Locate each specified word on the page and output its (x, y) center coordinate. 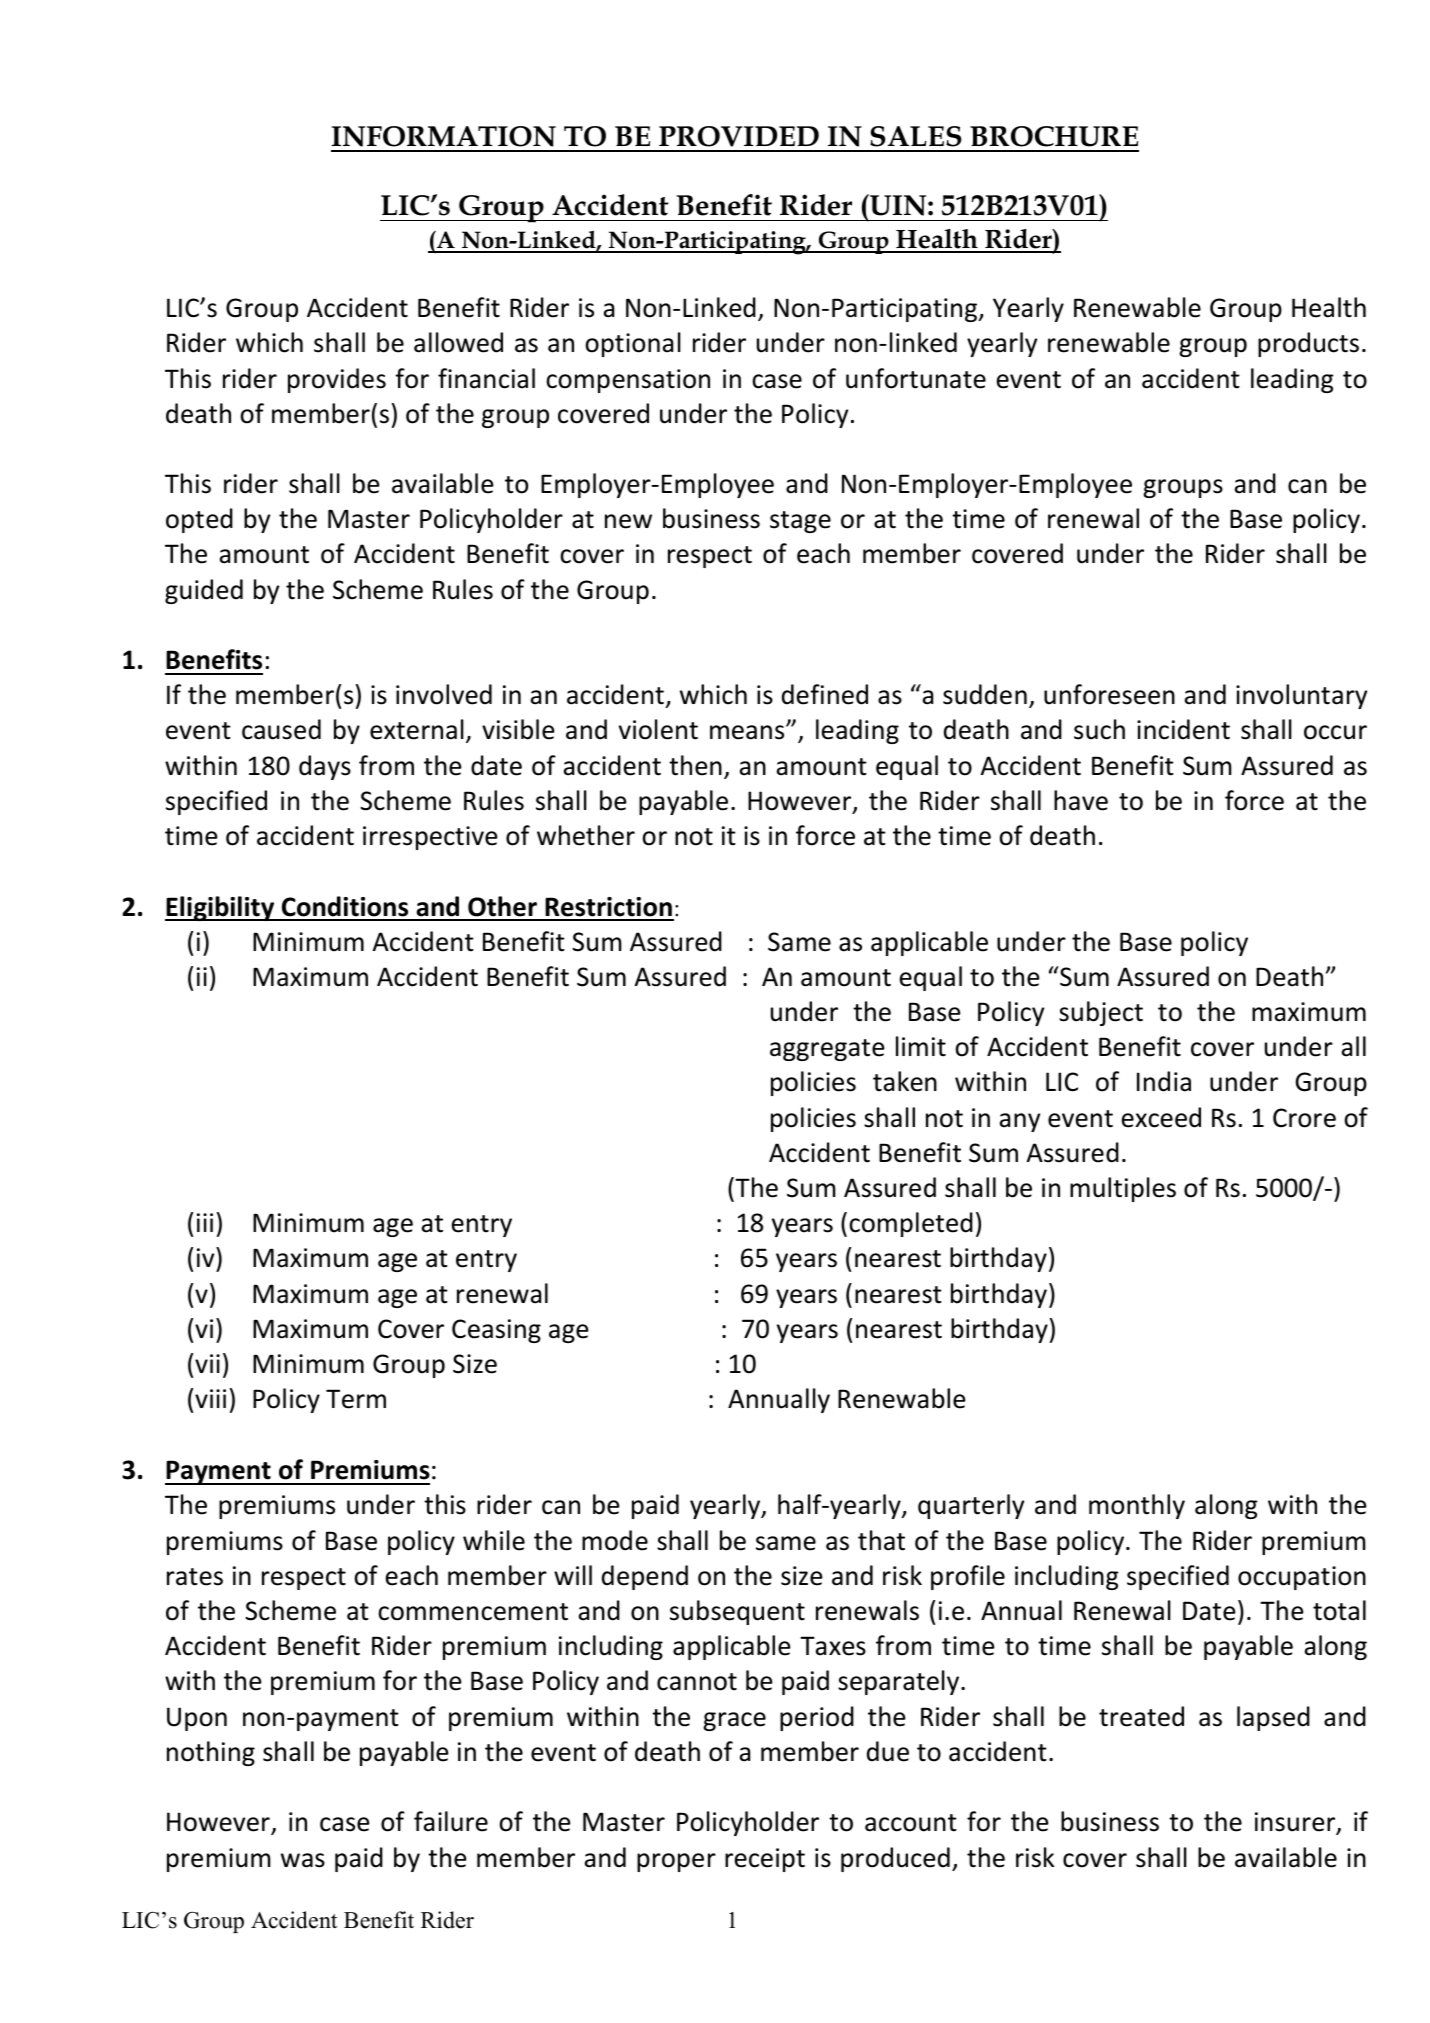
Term (356, 1399)
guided (204, 591)
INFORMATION (443, 136)
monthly (1137, 1506)
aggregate (827, 1050)
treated (1141, 1716)
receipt (765, 1860)
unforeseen (1109, 694)
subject (1101, 1013)
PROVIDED (739, 136)
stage (800, 522)
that (881, 1540)
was (303, 1860)
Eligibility (221, 908)
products (1308, 344)
